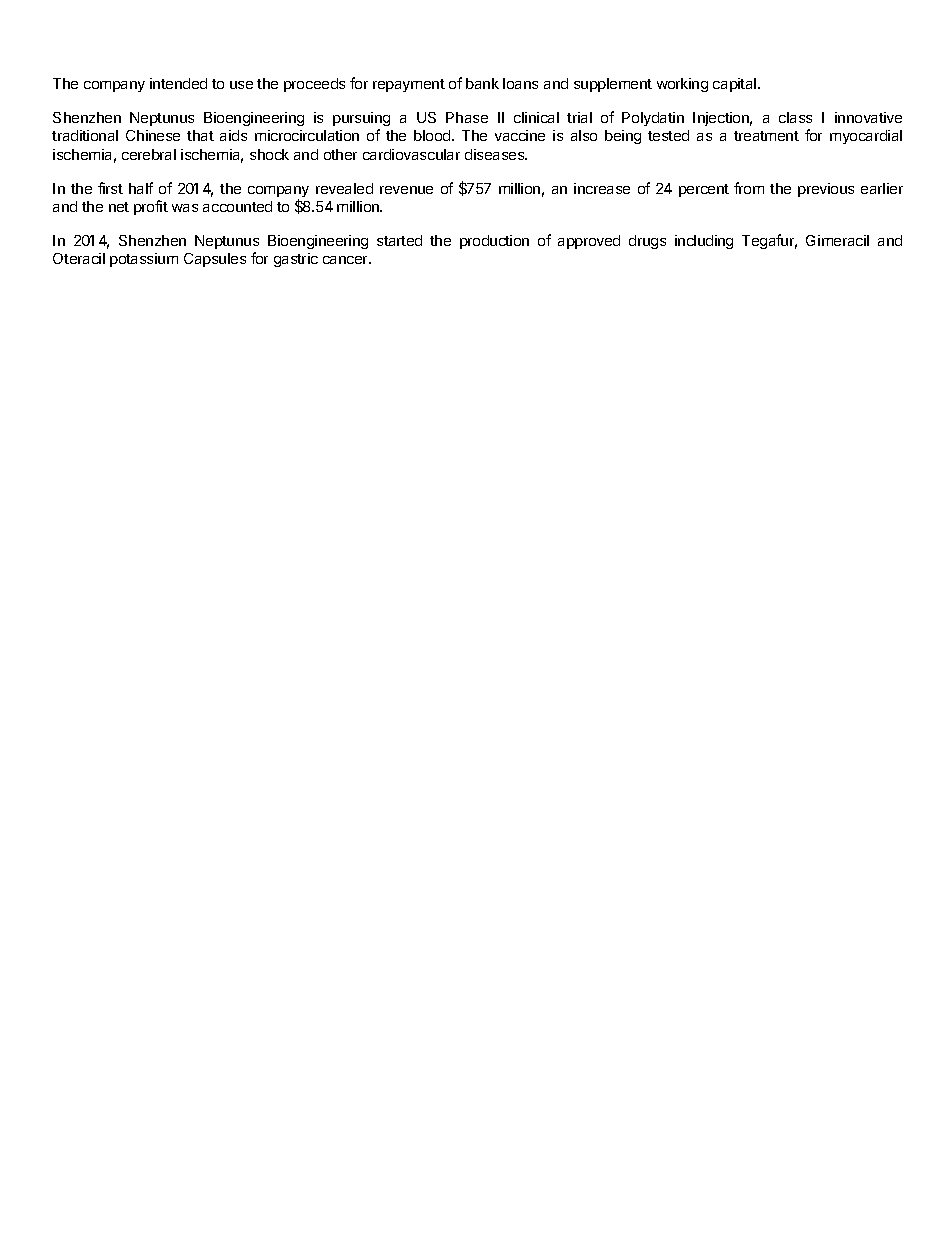  I want to click on Capsules, so click(215, 260).
